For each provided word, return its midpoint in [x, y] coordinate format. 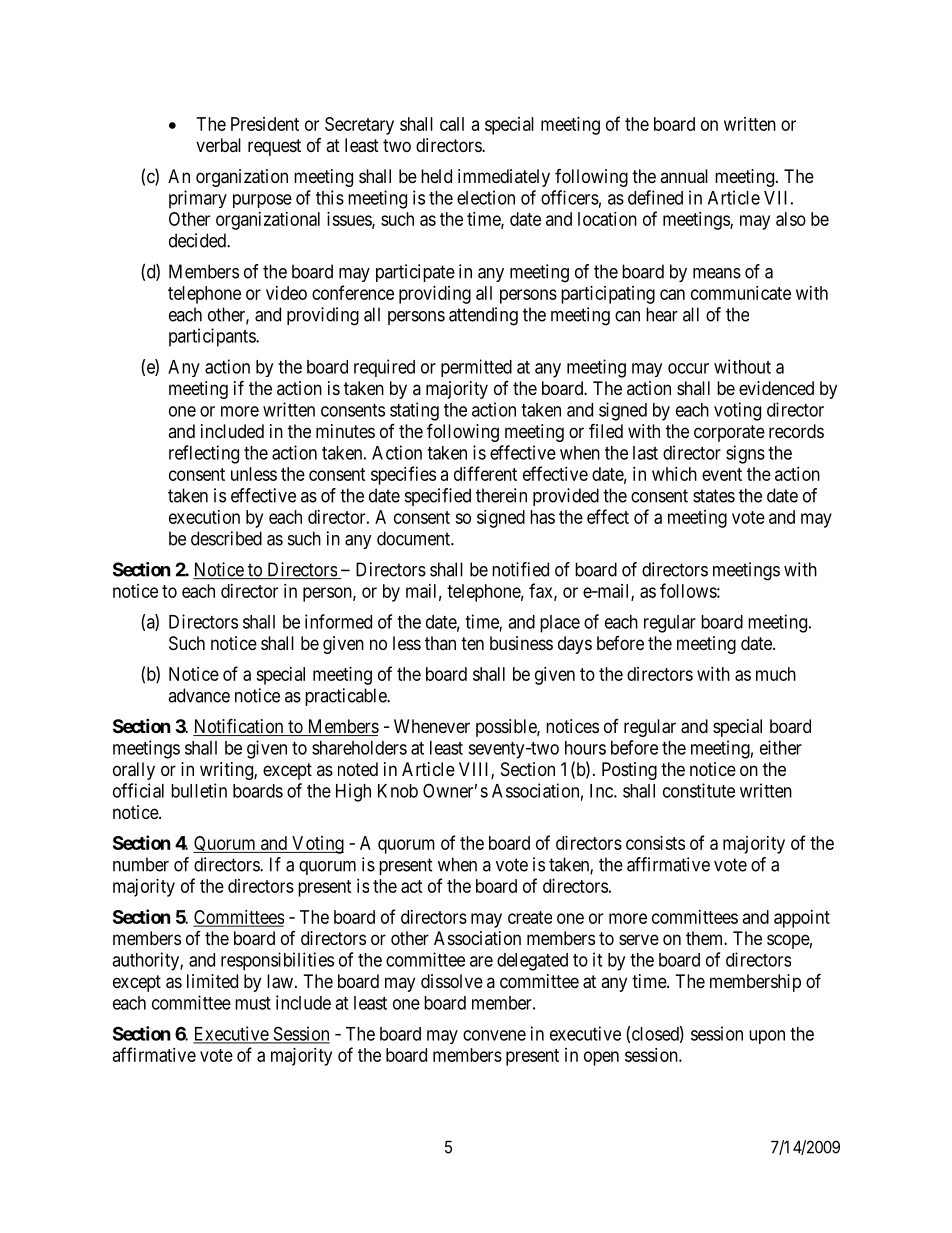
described [226, 538]
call [452, 124]
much [776, 674]
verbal [218, 145]
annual [684, 176]
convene [494, 1035]
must [253, 1003]
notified [520, 569]
